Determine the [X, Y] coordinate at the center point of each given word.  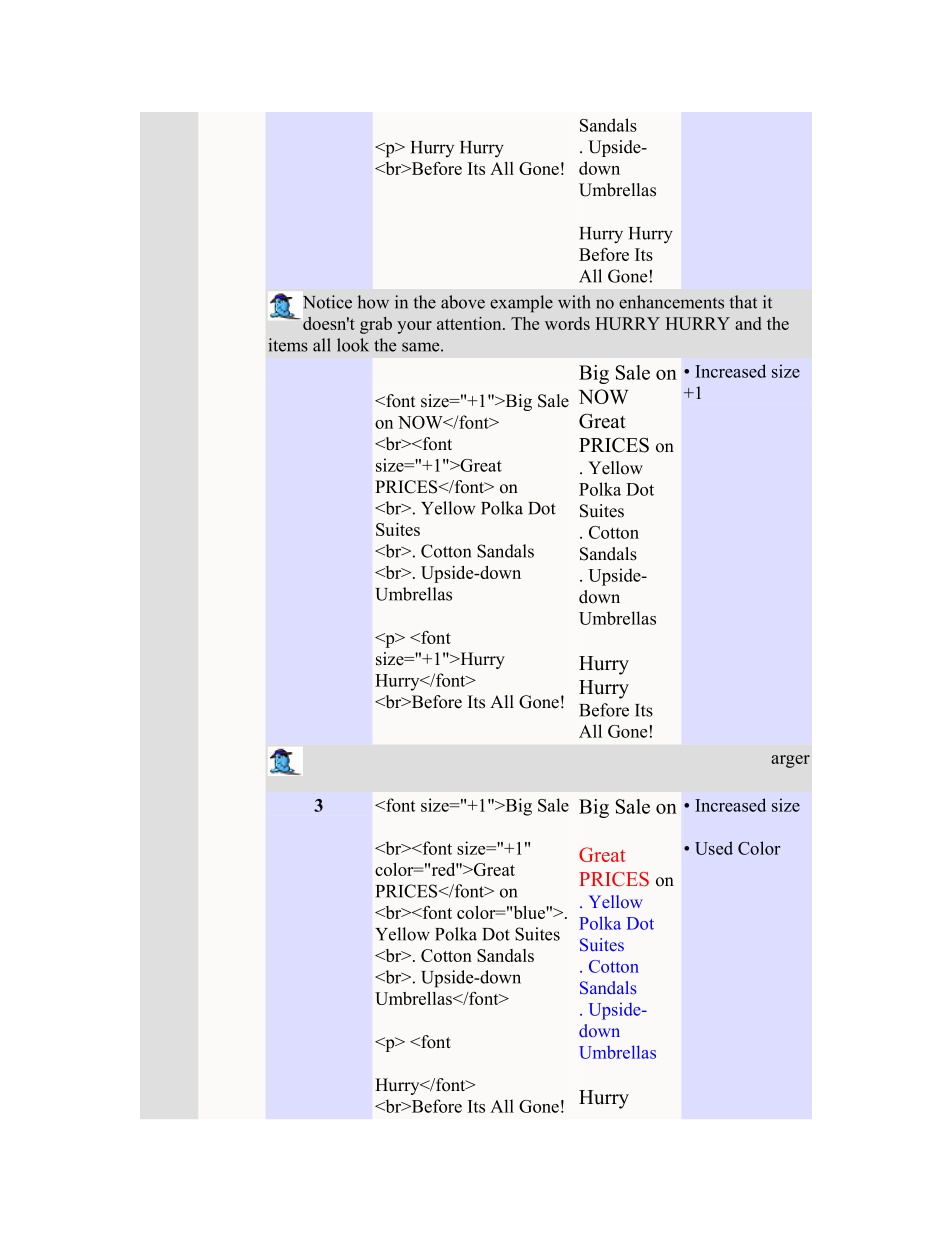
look [353, 345]
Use [709, 848]
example [521, 304]
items [288, 345]
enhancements [671, 302]
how [373, 302]
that [743, 302]
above [463, 302]
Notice [327, 302]
